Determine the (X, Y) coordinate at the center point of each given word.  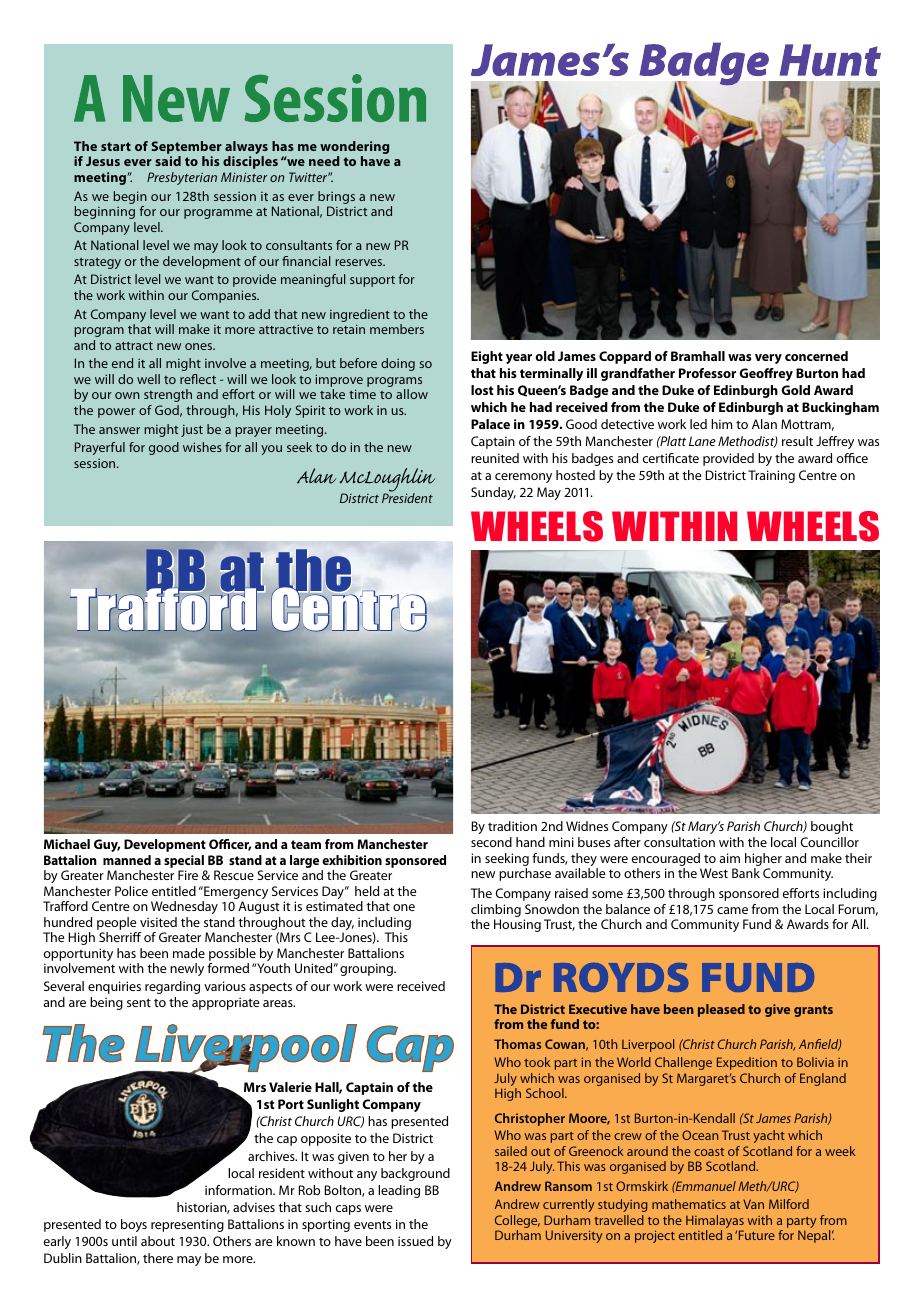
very (768, 359)
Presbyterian (182, 178)
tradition (512, 826)
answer (119, 430)
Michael (67, 844)
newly (187, 969)
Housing (517, 925)
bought (832, 827)
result (797, 441)
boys (134, 1225)
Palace (490, 424)
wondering (354, 149)
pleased (721, 1010)
